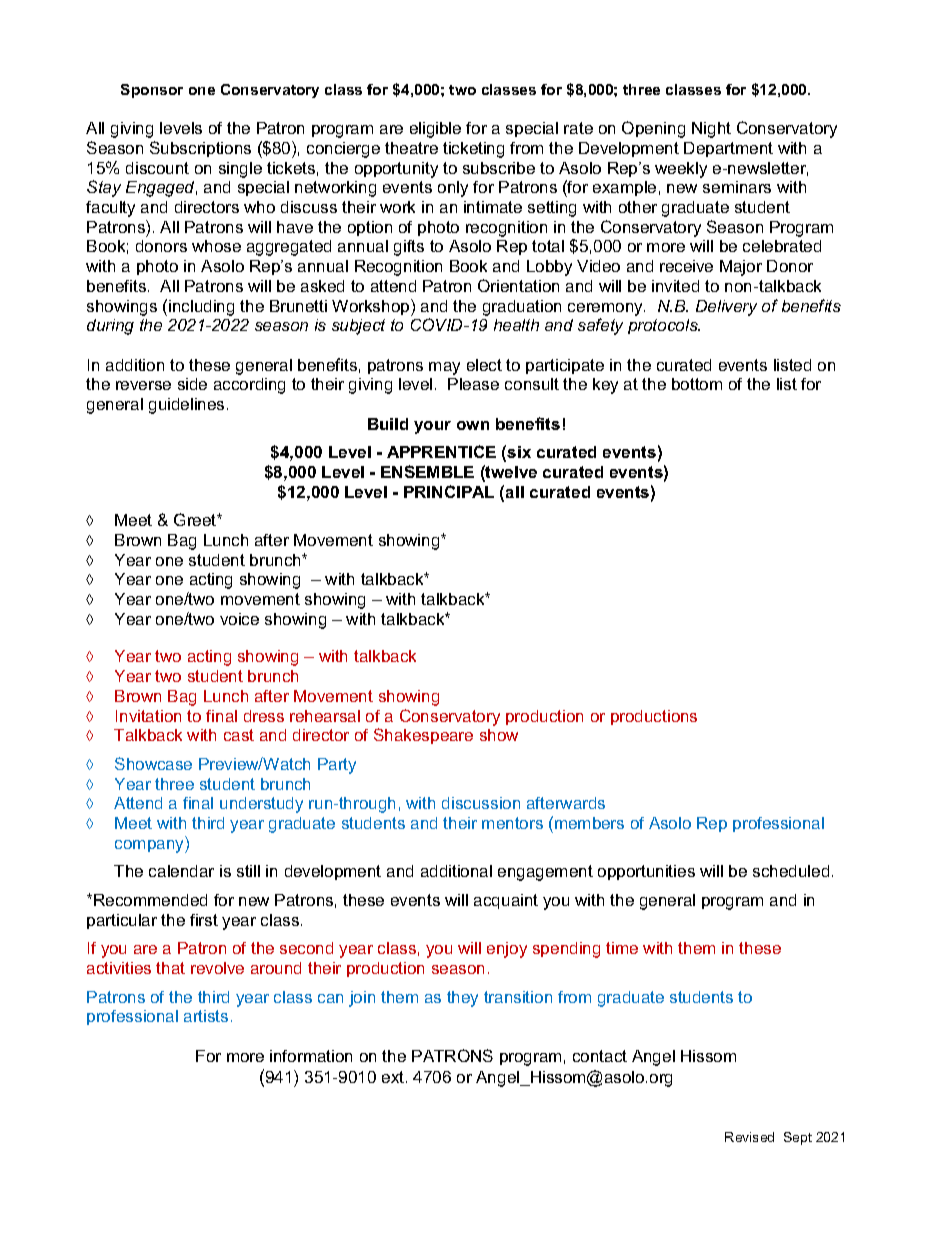  What do you see at coordinates (435, 130) in the page?
I see `eligible` at bounding box center [435, 130].
